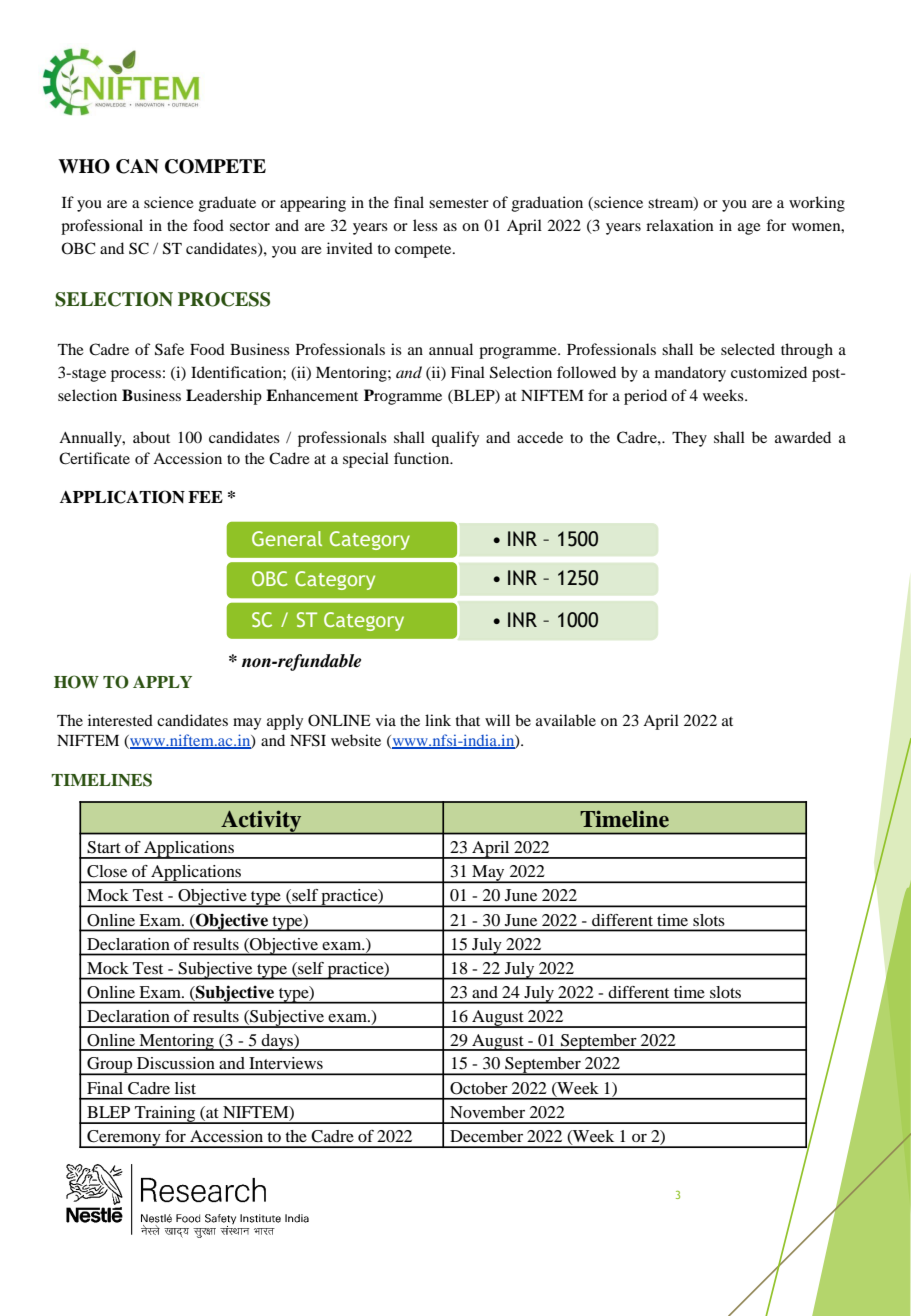 This document has height=1316, width=911. What do you see at coordinates (165, 1115) in the document?
I see `Training` at bounding box center [165, 1115].
